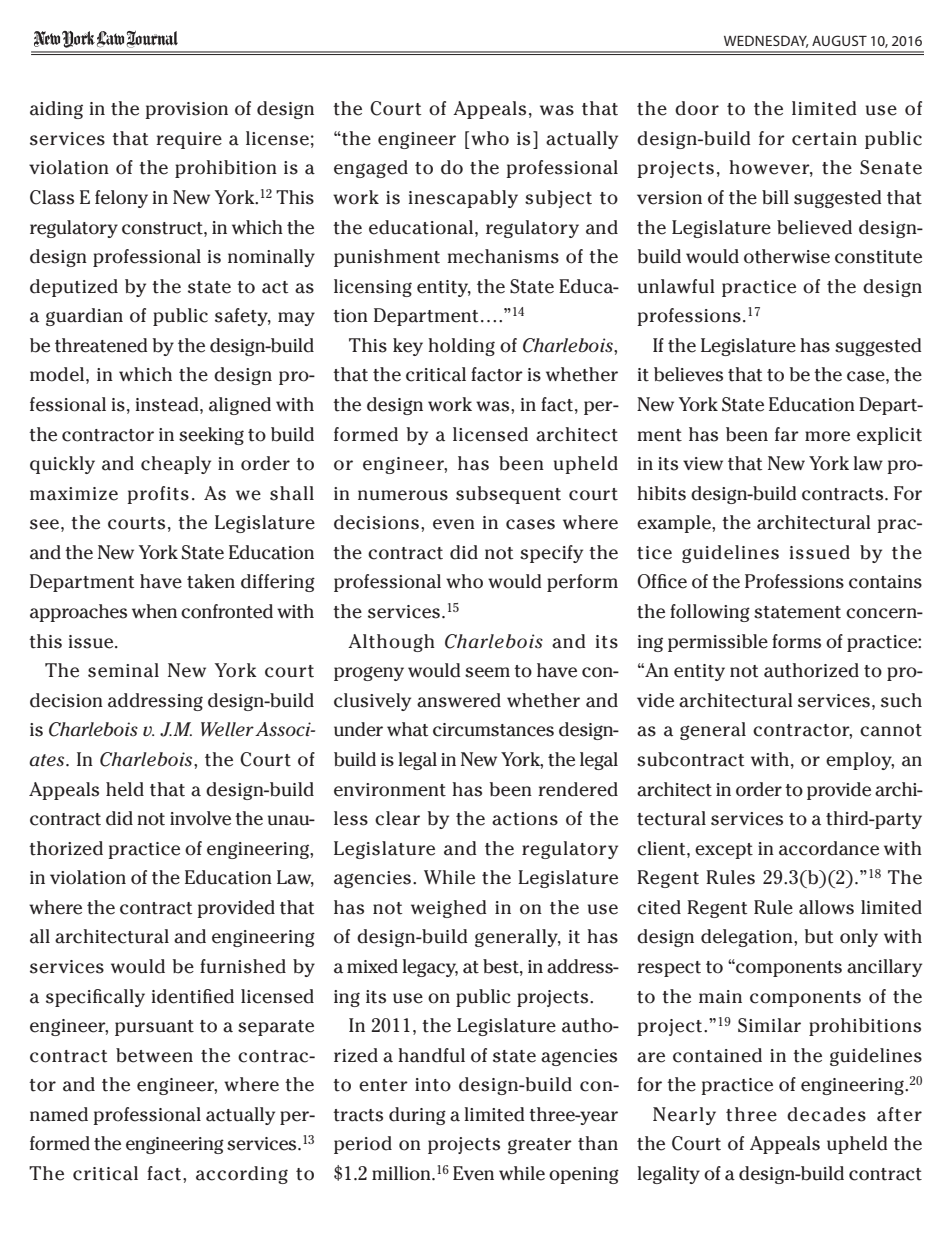  Describe the element at coordinates (796, 641) in the document. I see `forms` at that location.
